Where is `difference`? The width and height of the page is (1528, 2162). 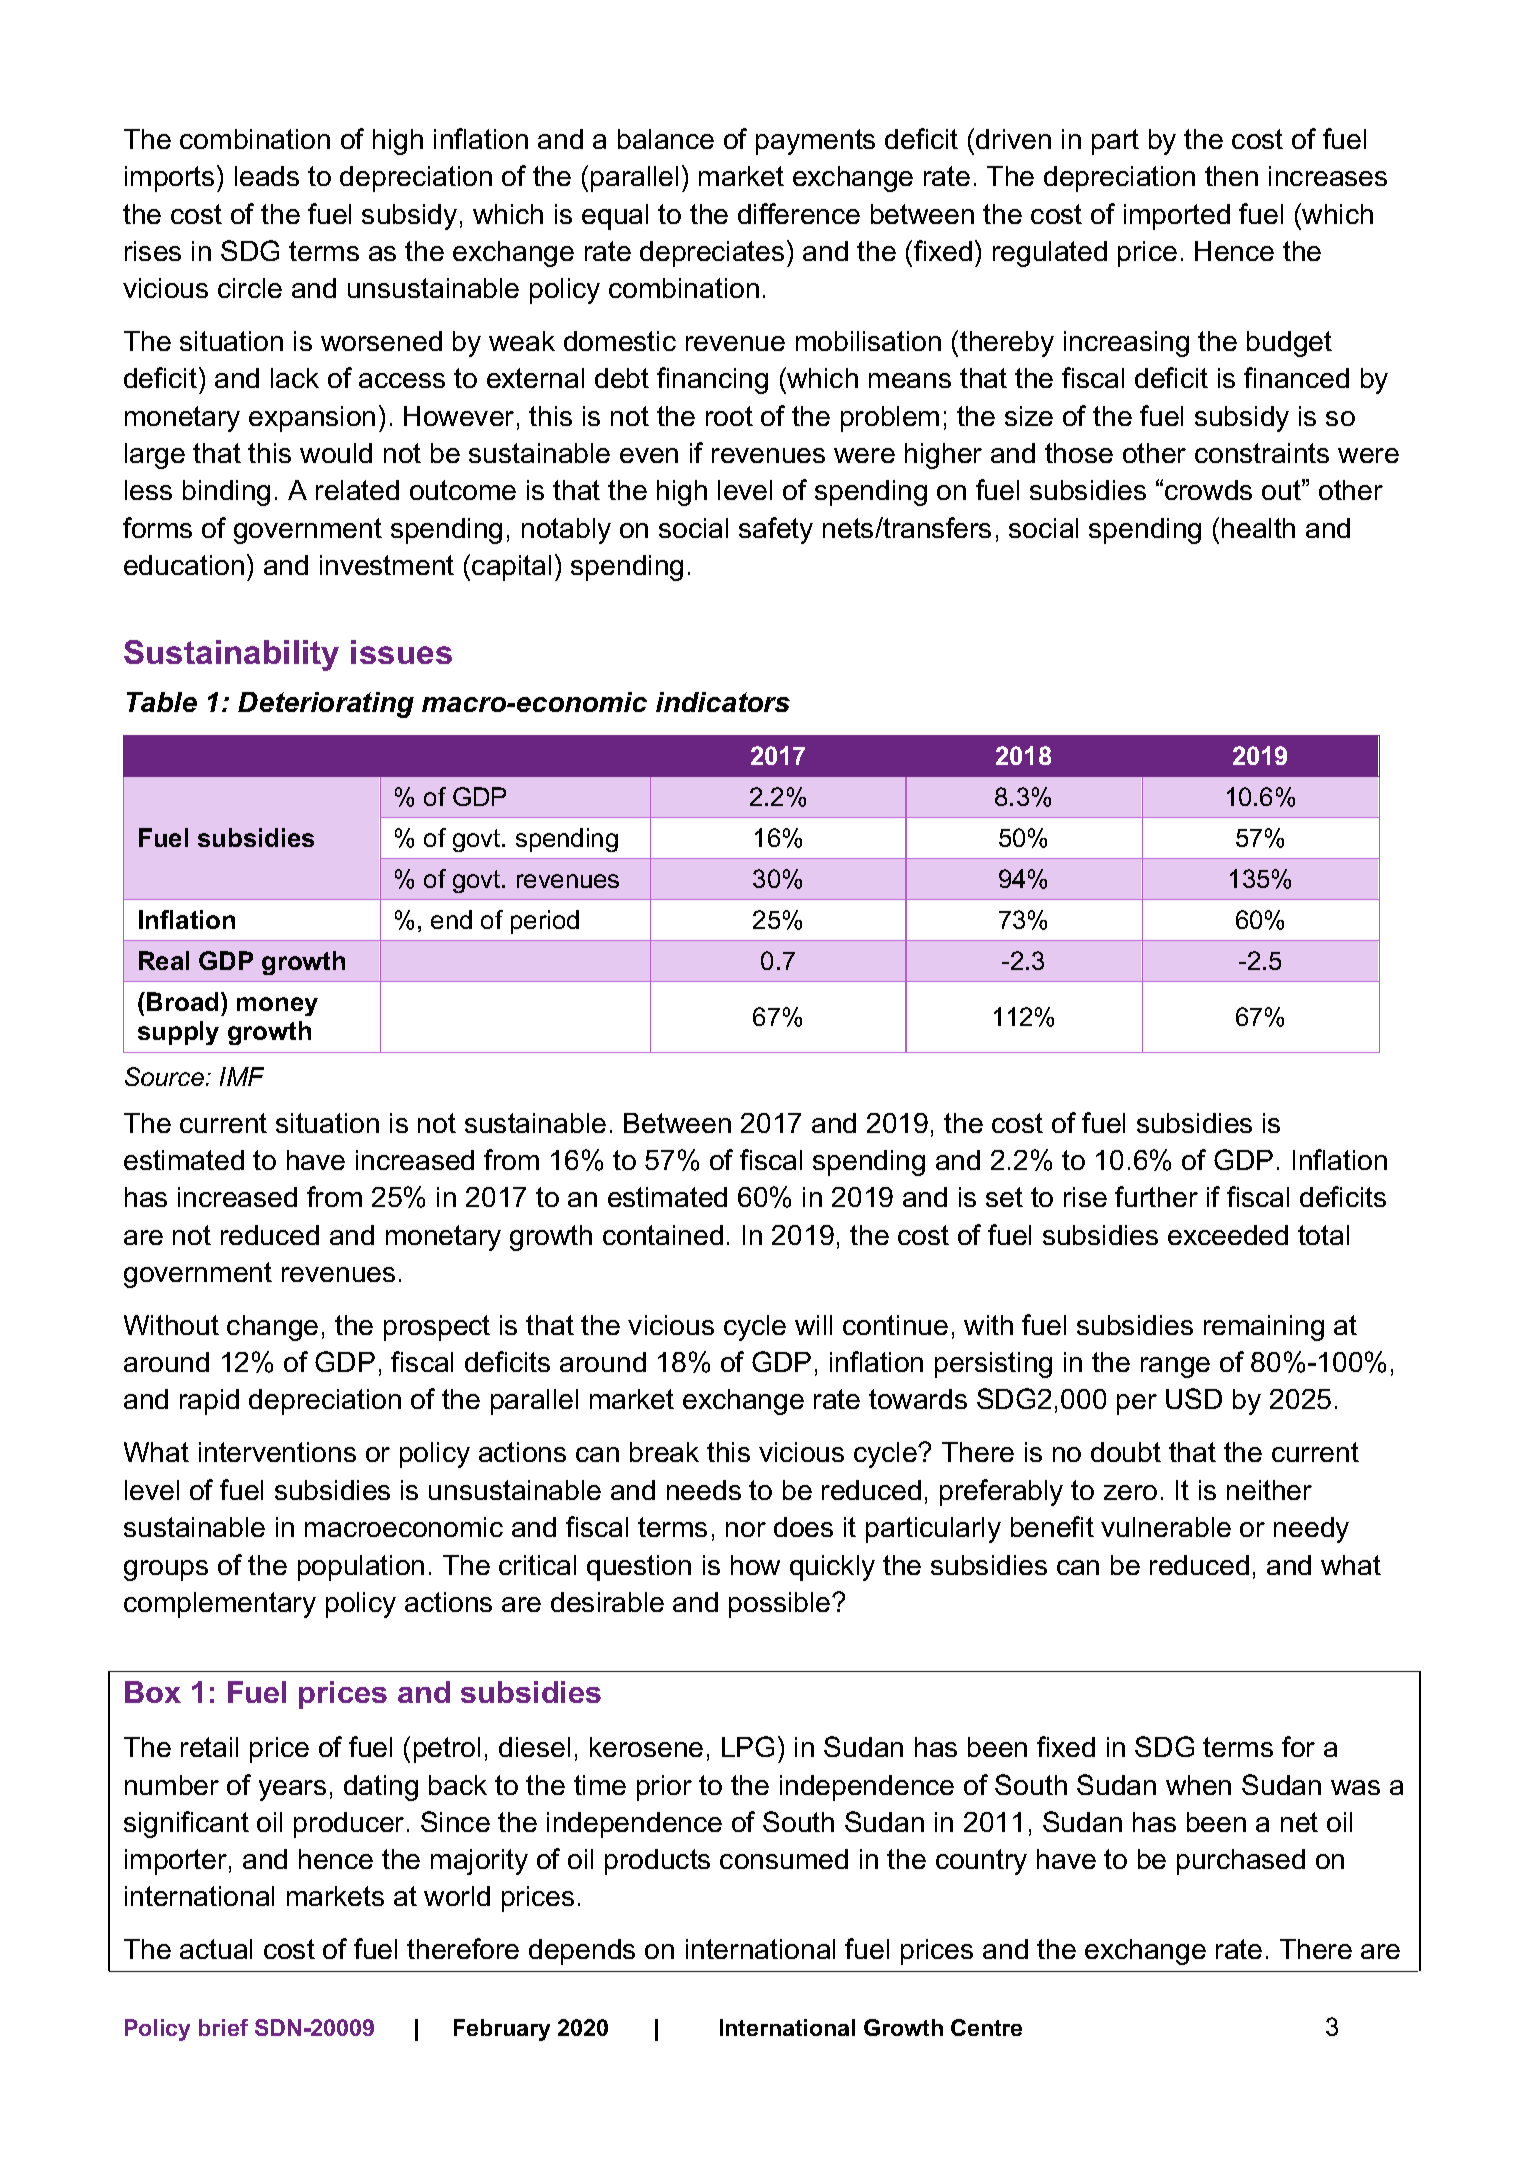 difference is located at coordinates (799, 213).
